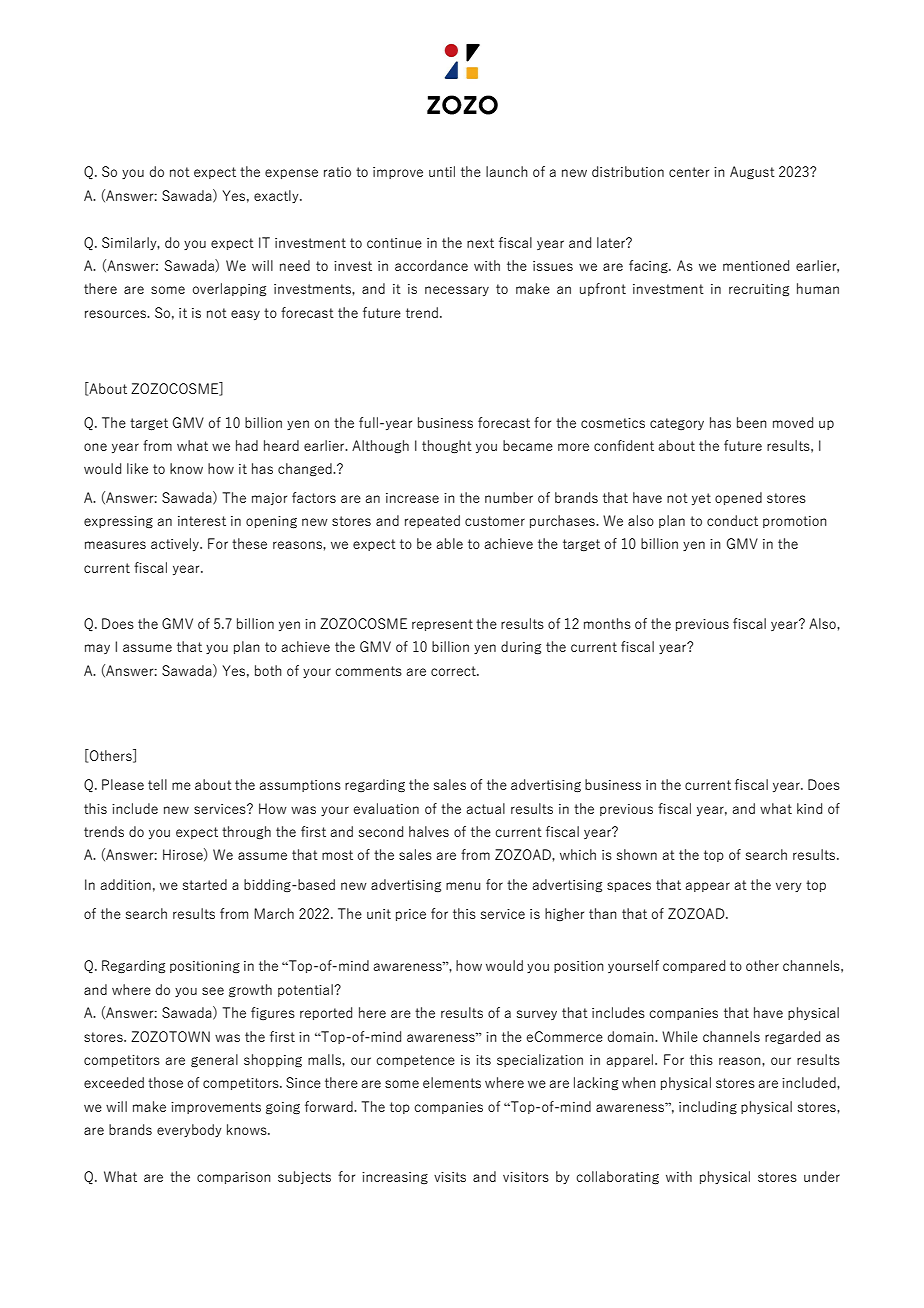 Image resolution: width=924 pixels, height=1308 pixels. What do you see at coordinates (429, 831) in the page?
I see `halves` at bounding box center [429, 831].
